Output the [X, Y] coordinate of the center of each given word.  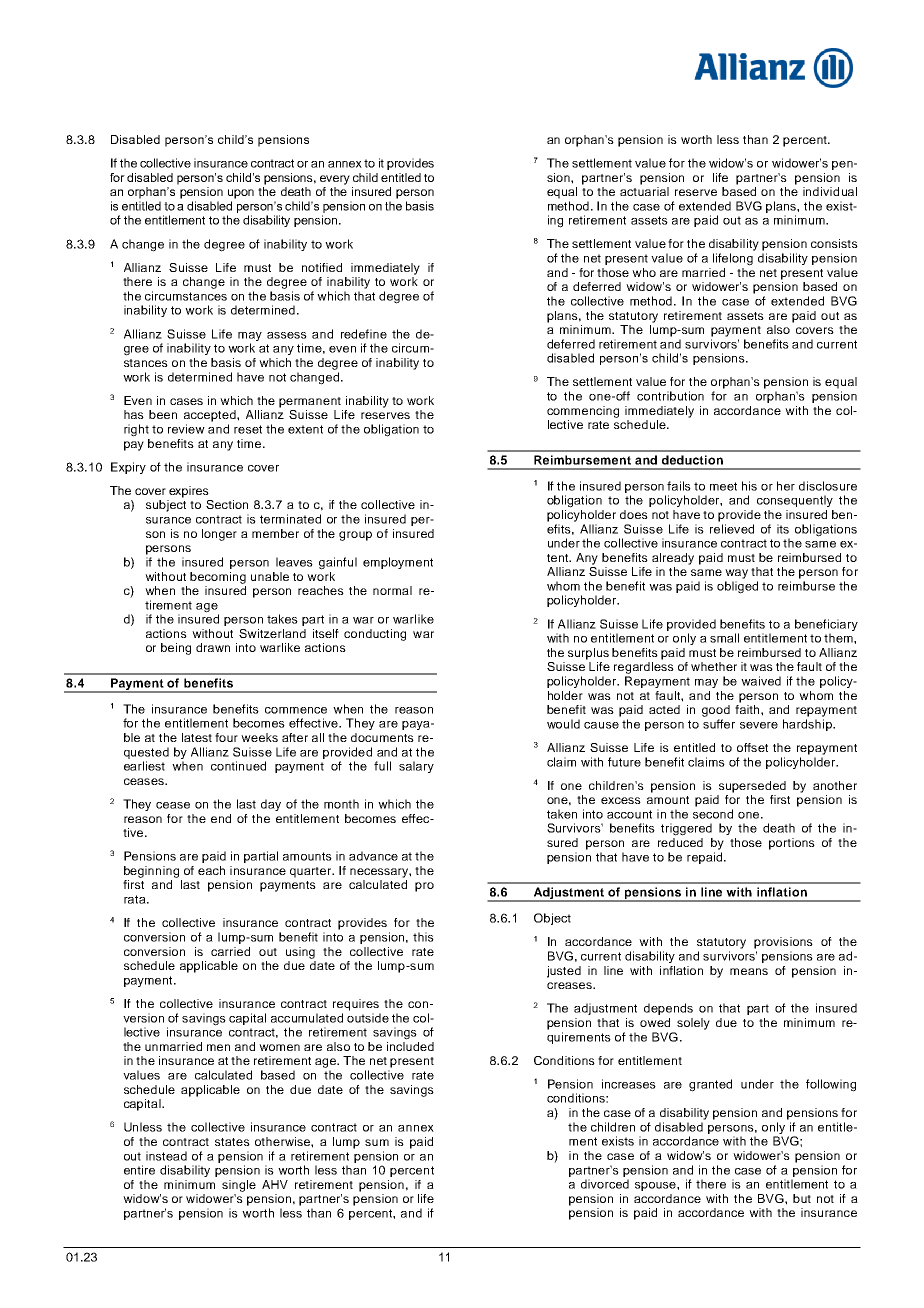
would [563, 724]
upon [241, 194]
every [335, 180]
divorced [605, 1184]
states [232, 1142]
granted [710, 1085]
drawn [213, 647]
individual [830, 191]
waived [761, 681]
